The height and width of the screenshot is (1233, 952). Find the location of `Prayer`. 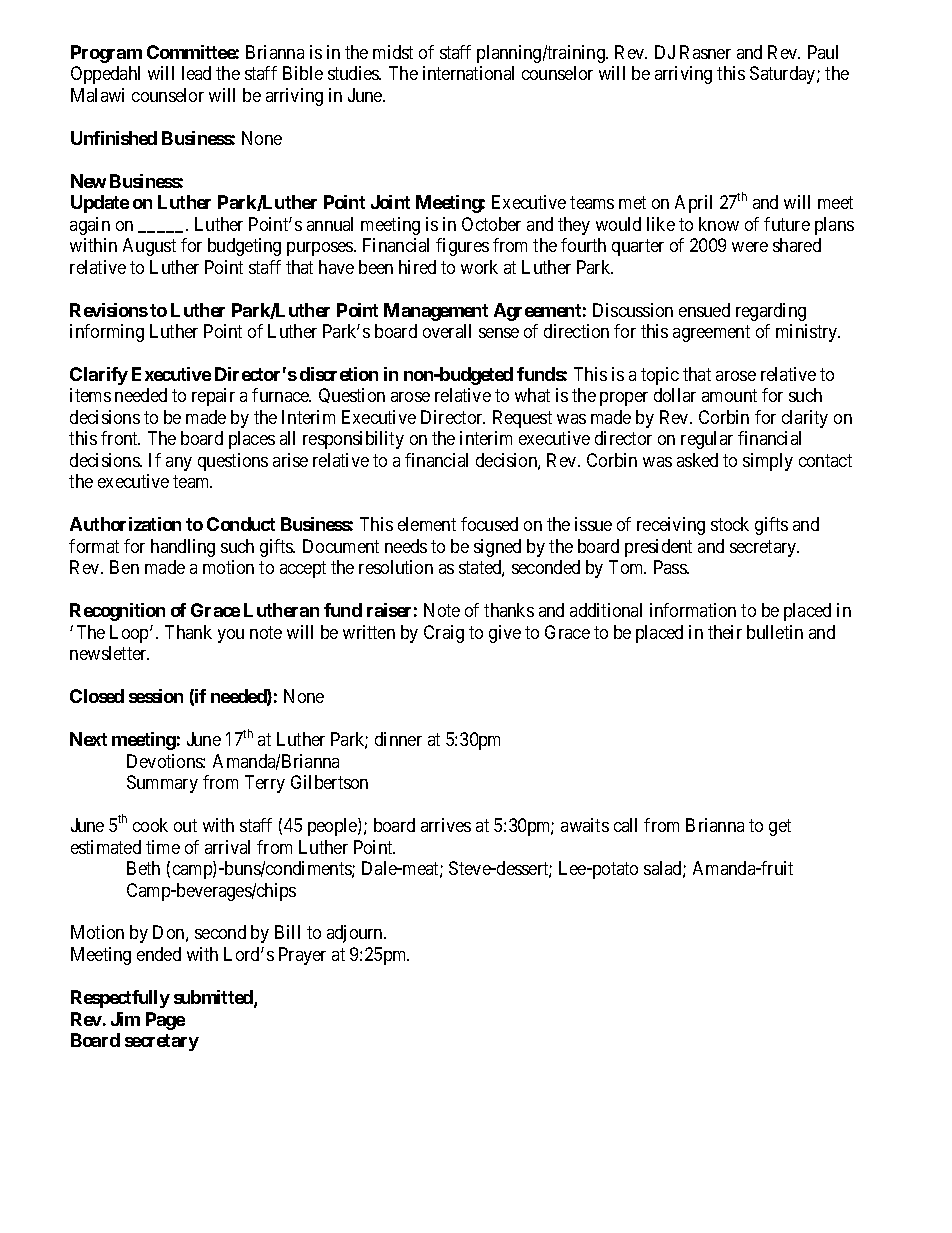

Prayer is located at coordinates (302, 956).
